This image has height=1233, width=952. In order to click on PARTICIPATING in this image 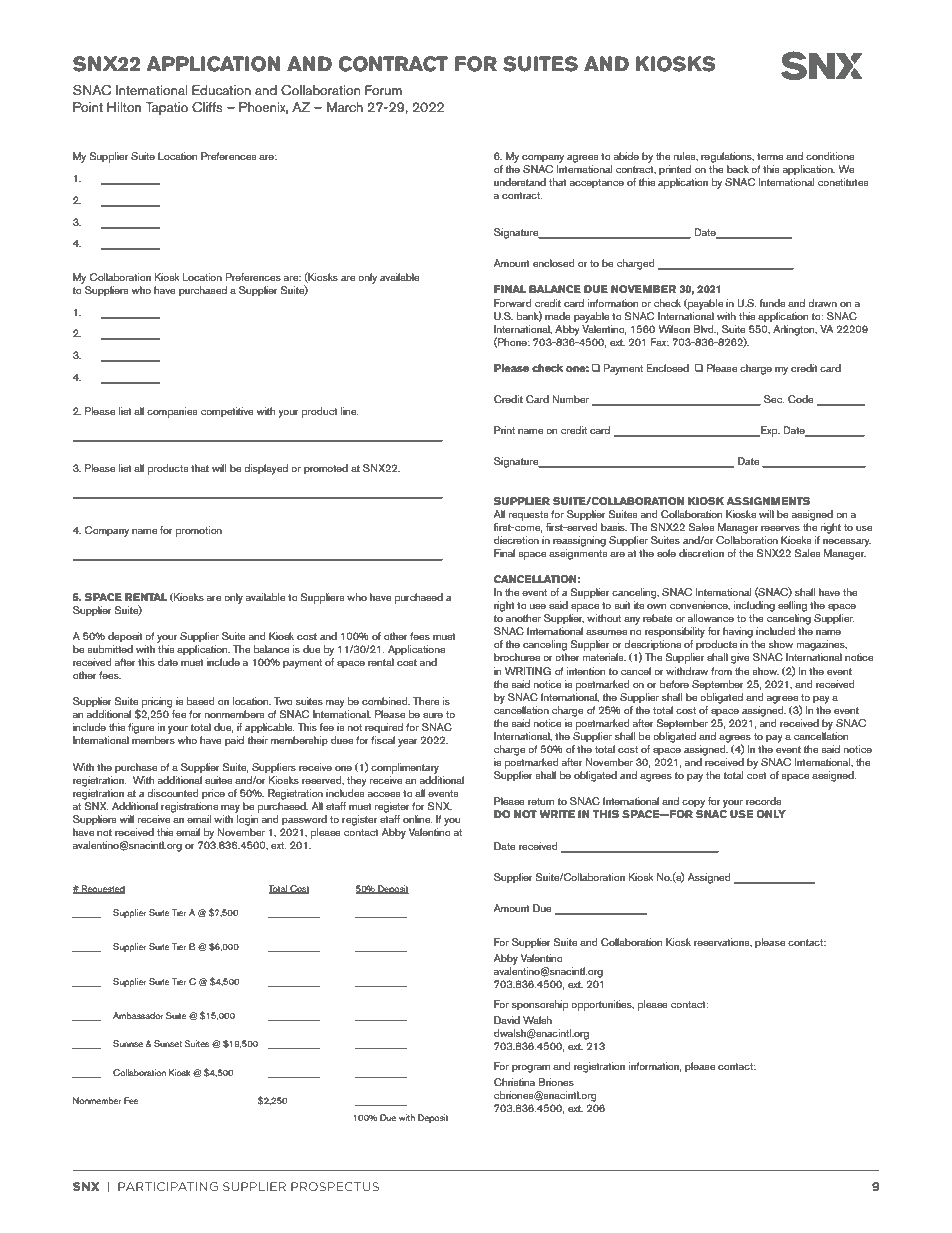, I will do `click(168, 1186)`.
